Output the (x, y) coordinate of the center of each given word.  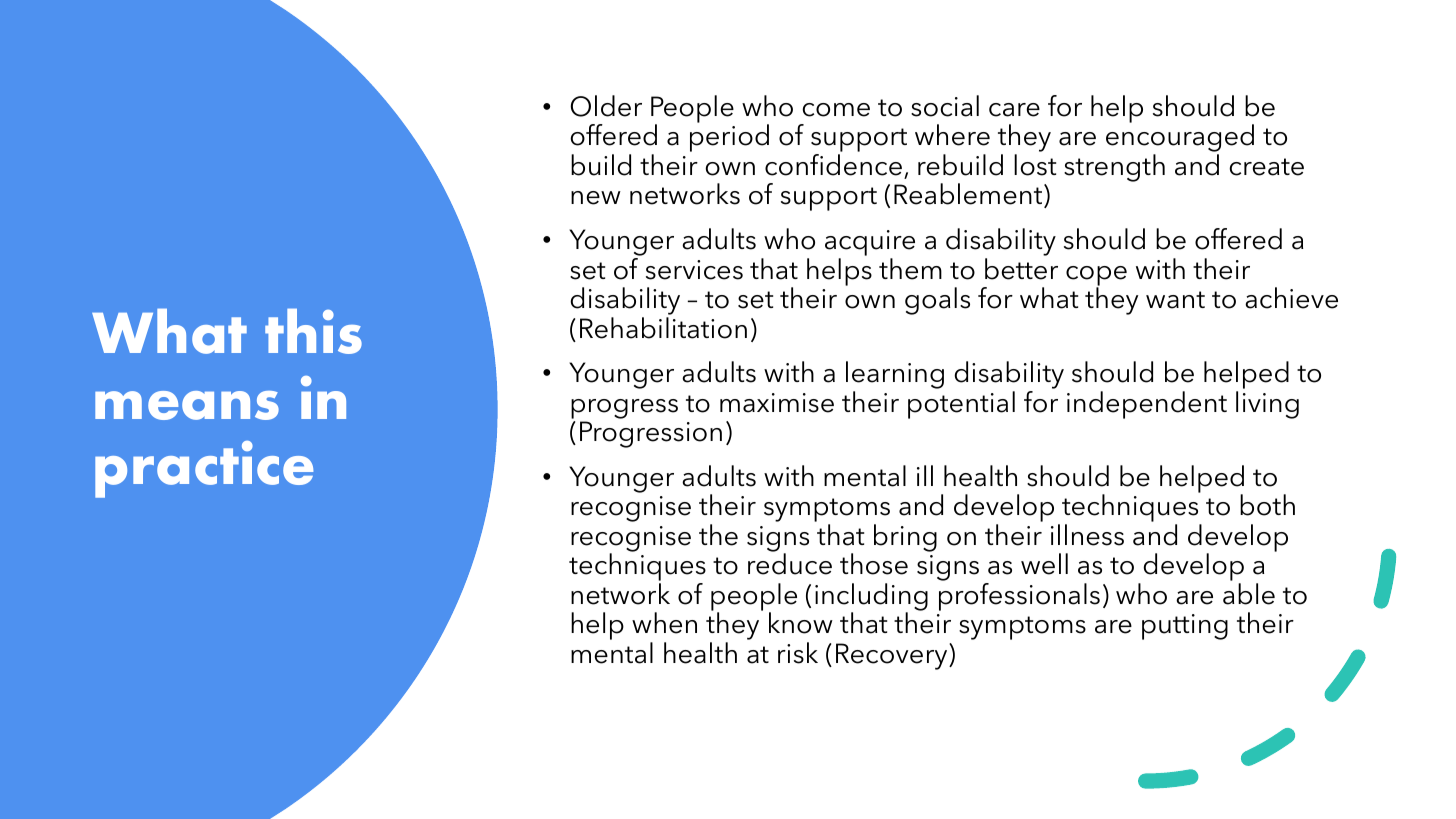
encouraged (1180, 139)
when (664, 623)
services (694, 270)
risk (798, 653)
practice (204, 469)
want (1175, 300)
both (1267, 505)
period (729, 138)
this (313, 331)
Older (606, 106)
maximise (777, 403)
